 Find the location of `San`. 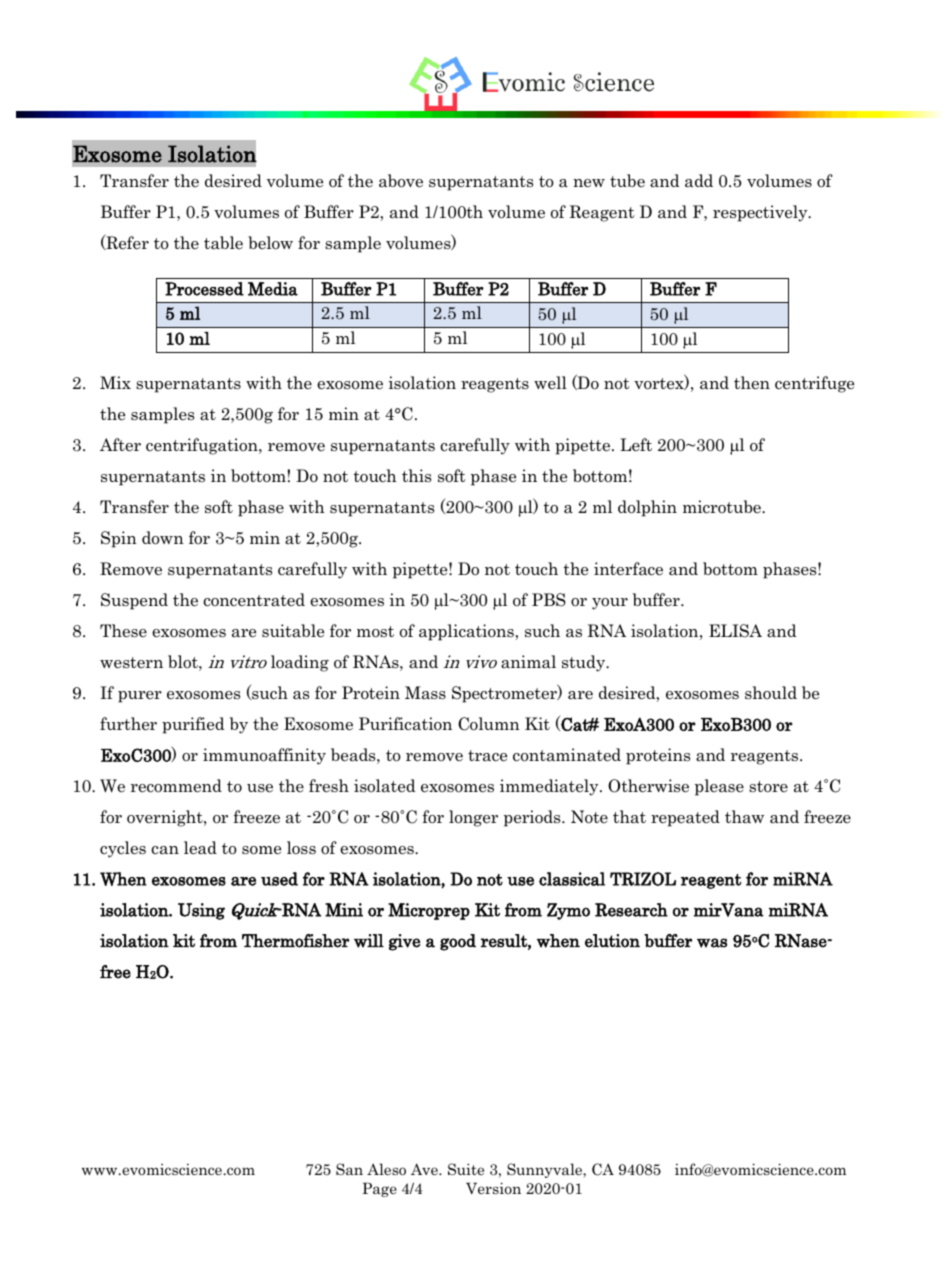

San is located at coordinates (349, 1169).
